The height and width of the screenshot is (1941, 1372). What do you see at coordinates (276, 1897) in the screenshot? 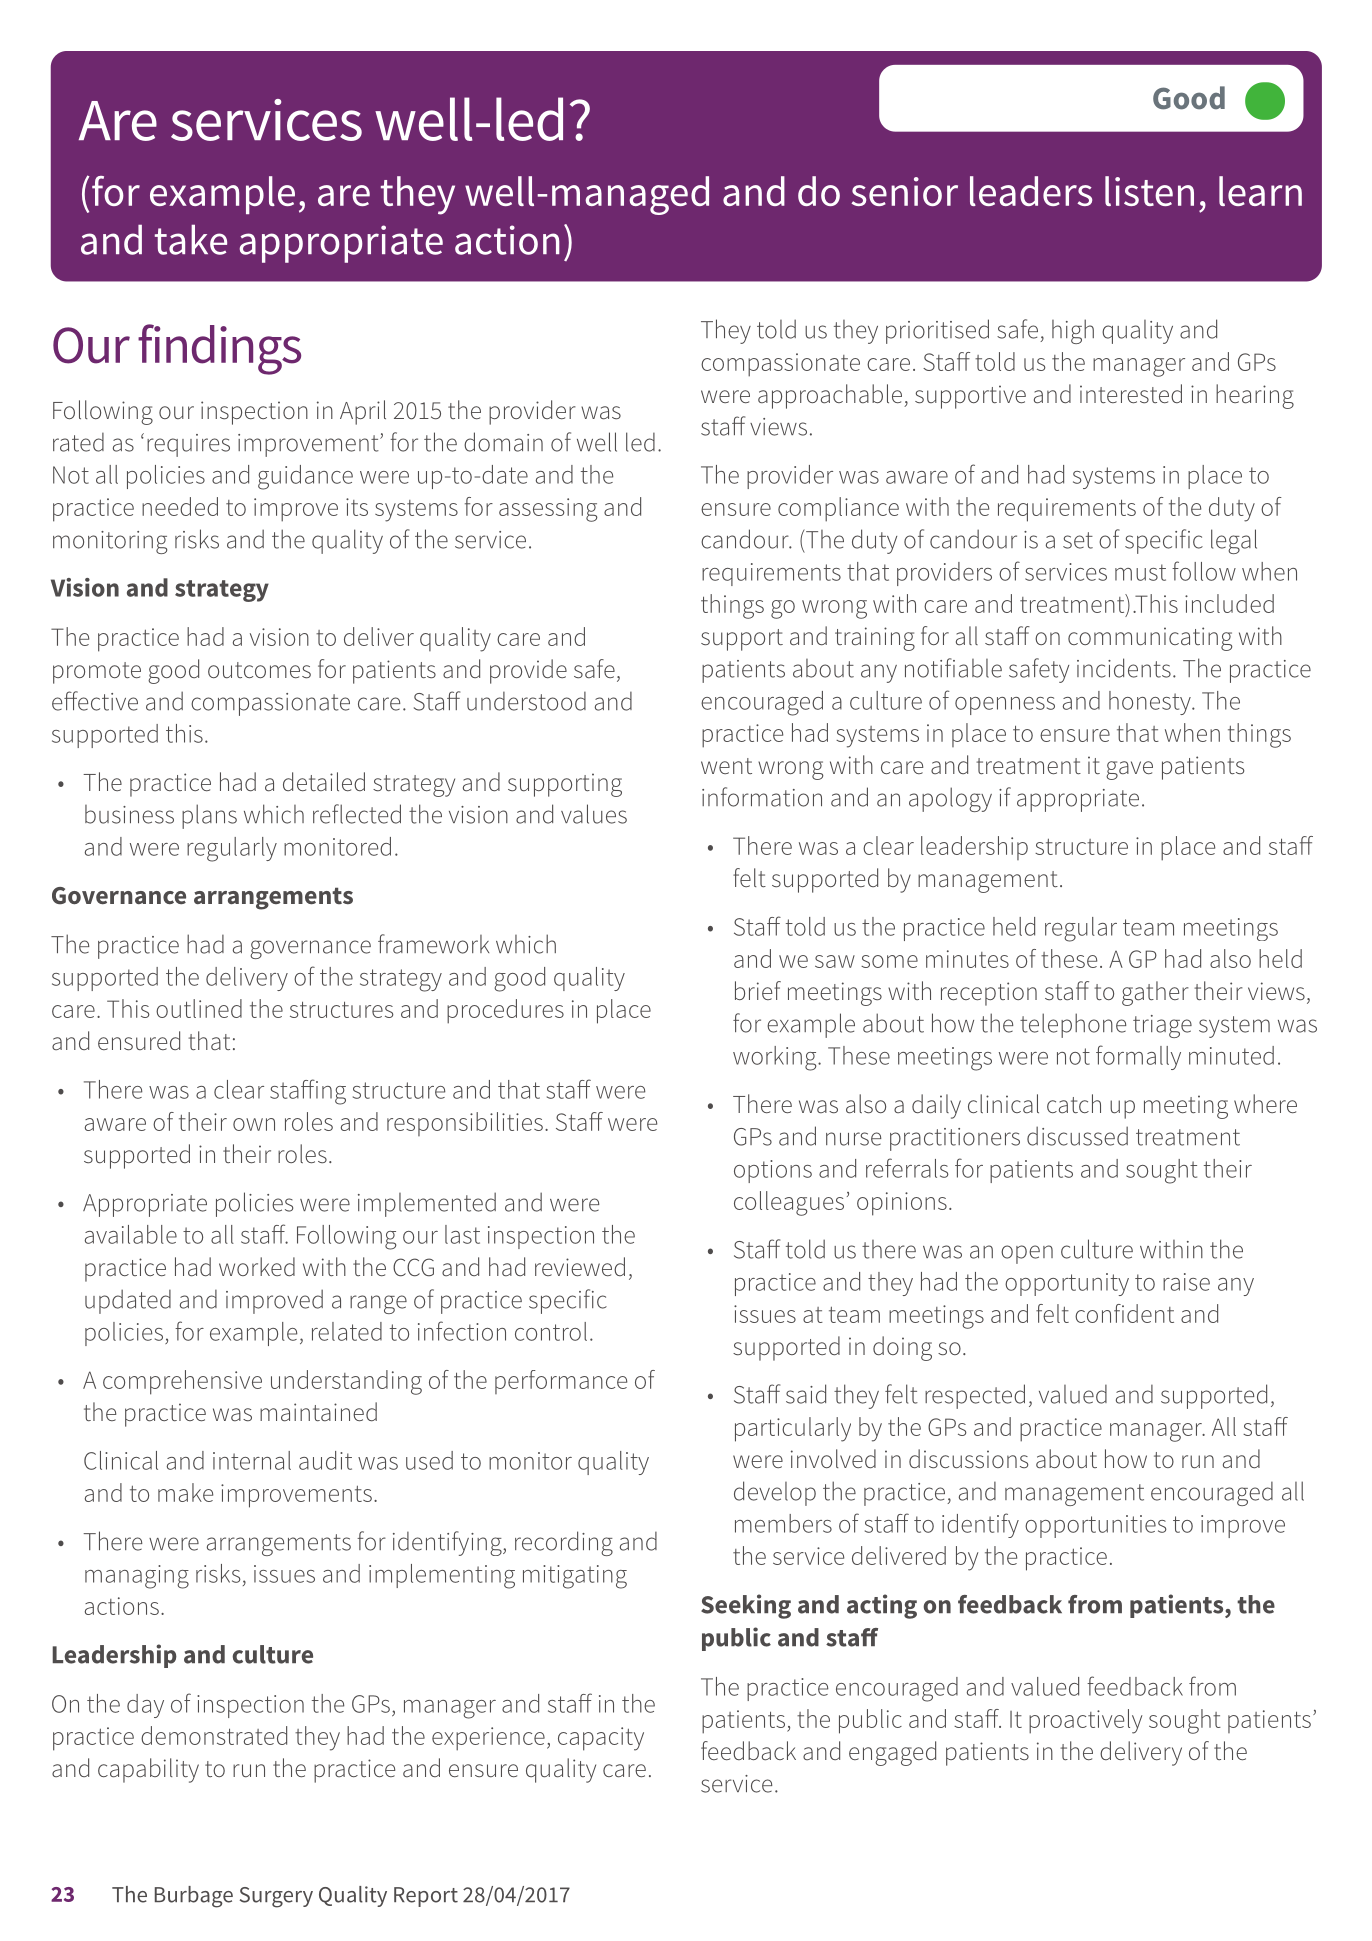
I see `Surgery` at bounding box center [276, 1897].
